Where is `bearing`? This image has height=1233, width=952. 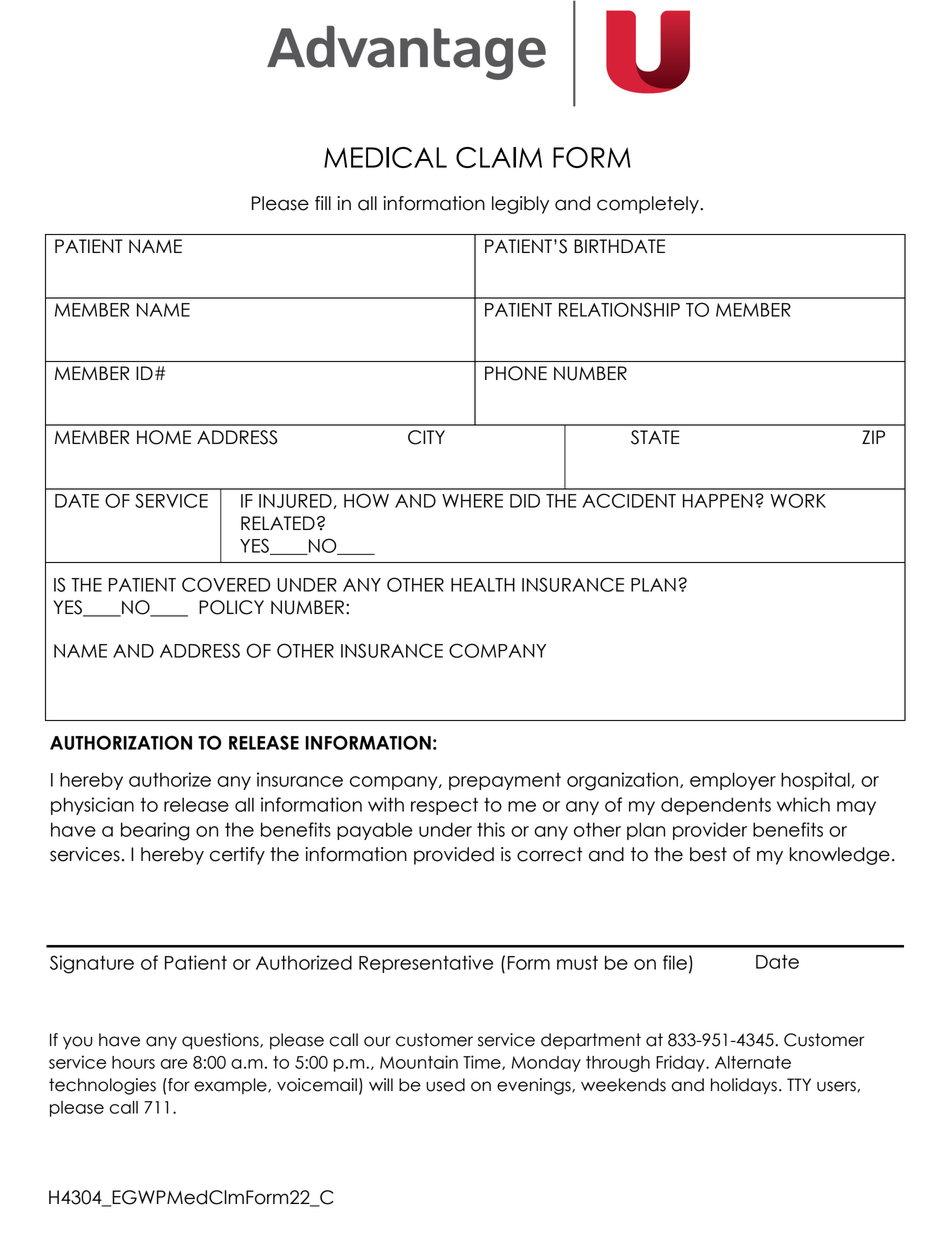 bearing is located at coordinates (155, 831).
